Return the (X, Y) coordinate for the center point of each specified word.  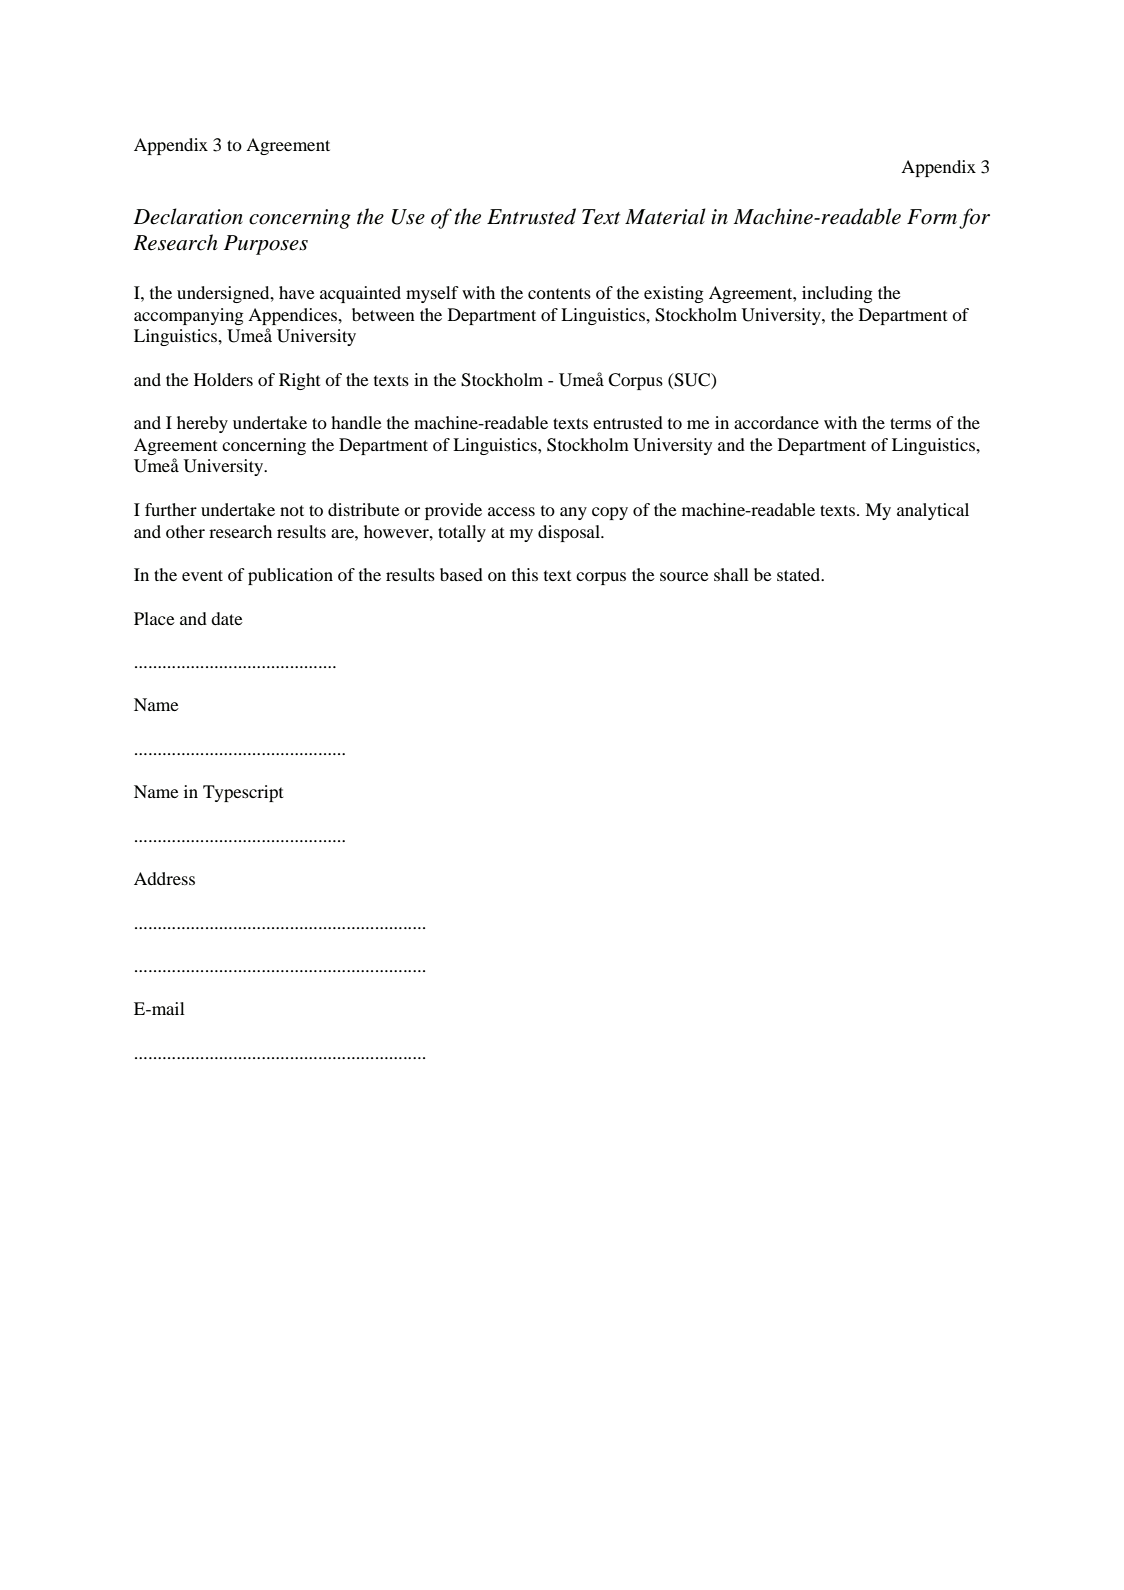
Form (932, 217)
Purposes (266, 245)
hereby (202, 424)
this (525, 574)
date (227, 618)
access (511, 511)
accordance (776, 422)
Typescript (243, 793)
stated (800, 574)
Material (665, 216)
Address (164, 878)
